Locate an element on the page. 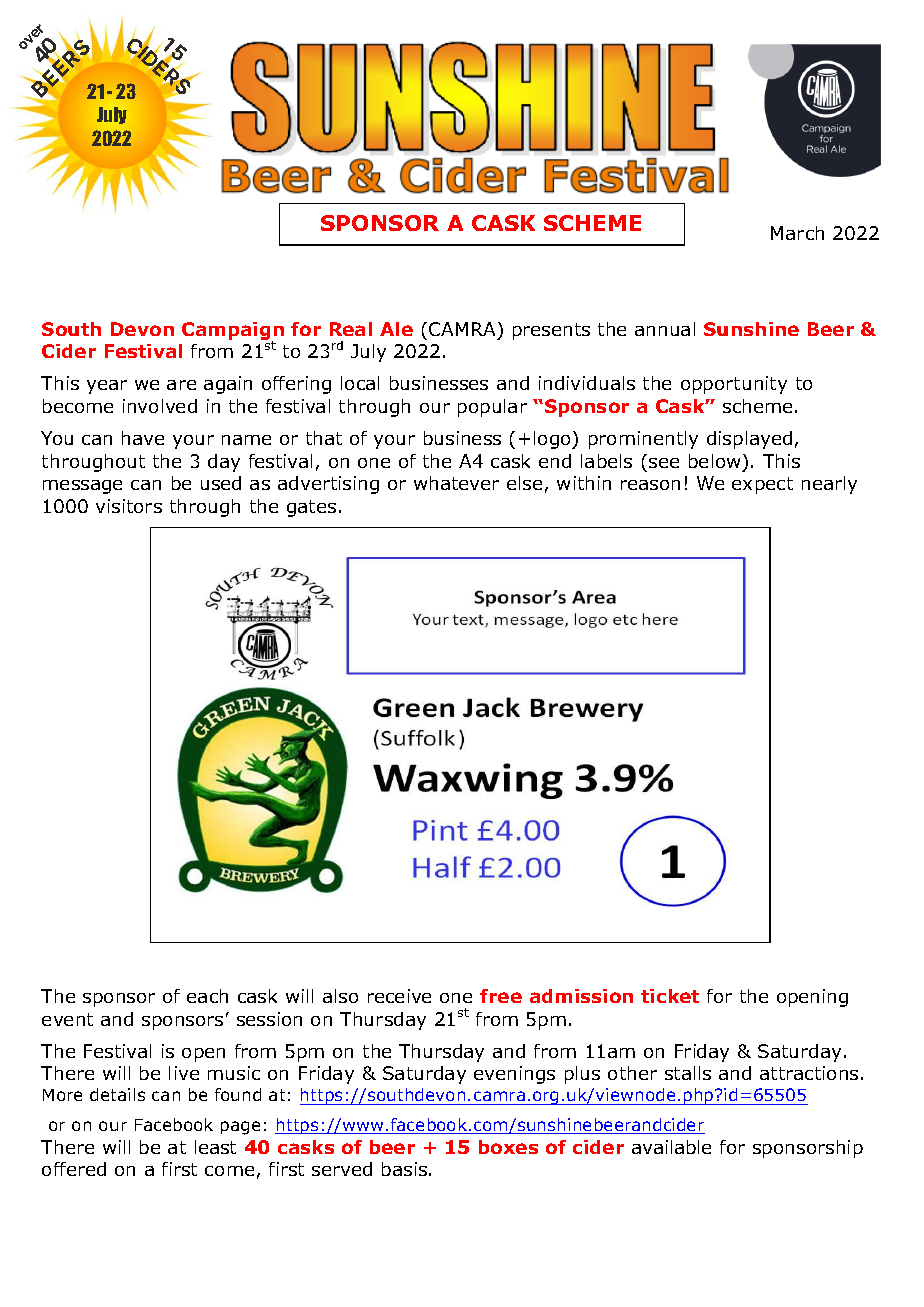  gates is located at coordinates (311, 508).
